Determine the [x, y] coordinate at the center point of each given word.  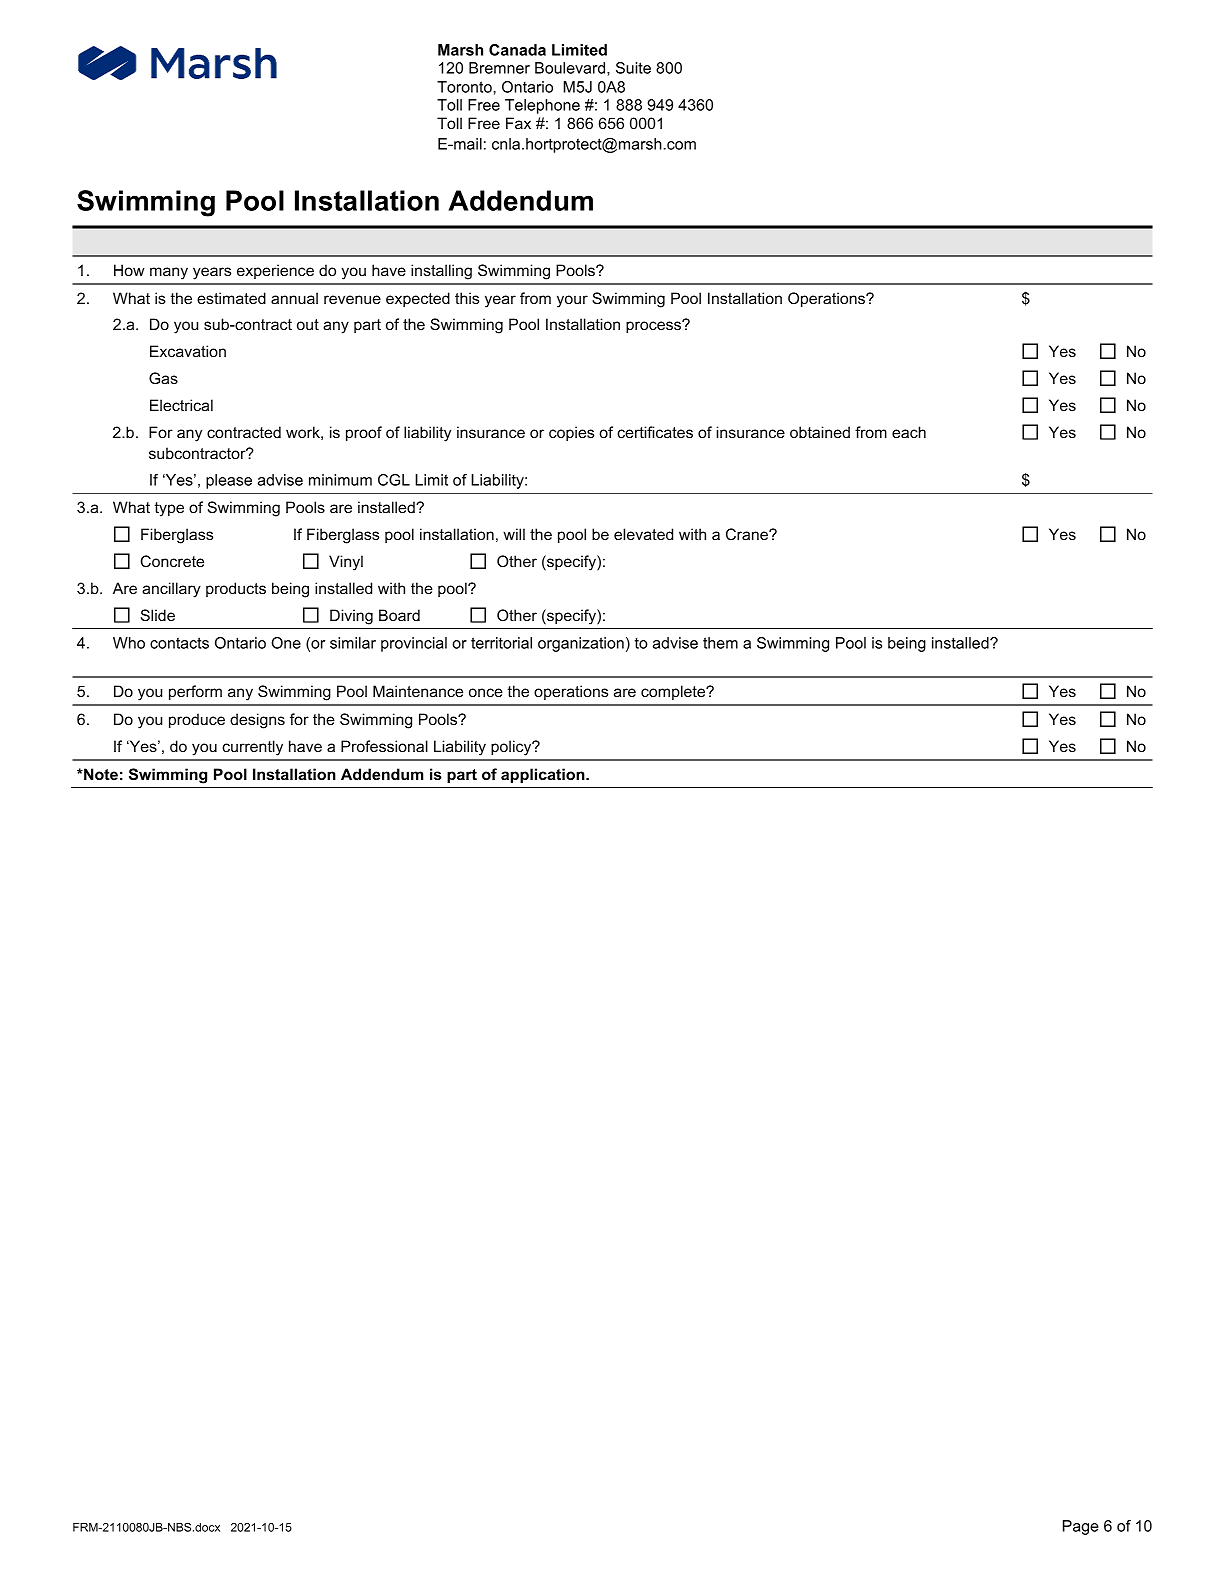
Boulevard [571, 68]
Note [100, 774]
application [544, 775]
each [909, 432]
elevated [643, 534]
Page [1081, 1527]
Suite [633, 68]
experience [275, 271]
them [720, 643]
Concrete [172, 561]
